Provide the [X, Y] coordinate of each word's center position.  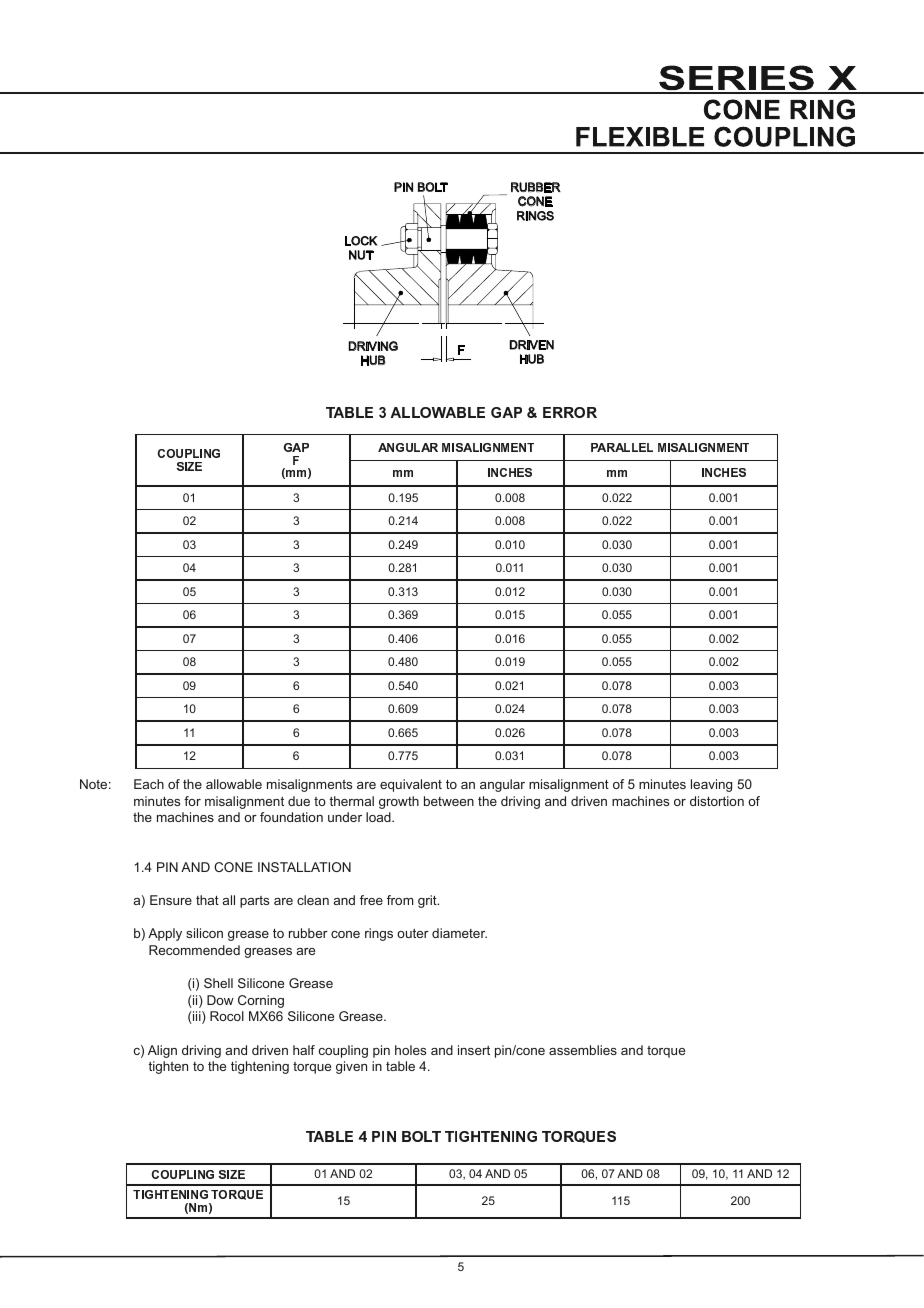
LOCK [361, 241]
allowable [234, 784]
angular [502, 785]
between [449, 801]
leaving [711, 785]
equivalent [411, 785]
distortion [717, 801]
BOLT [433, 187]
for [192, 801]
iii [197, 1017]
